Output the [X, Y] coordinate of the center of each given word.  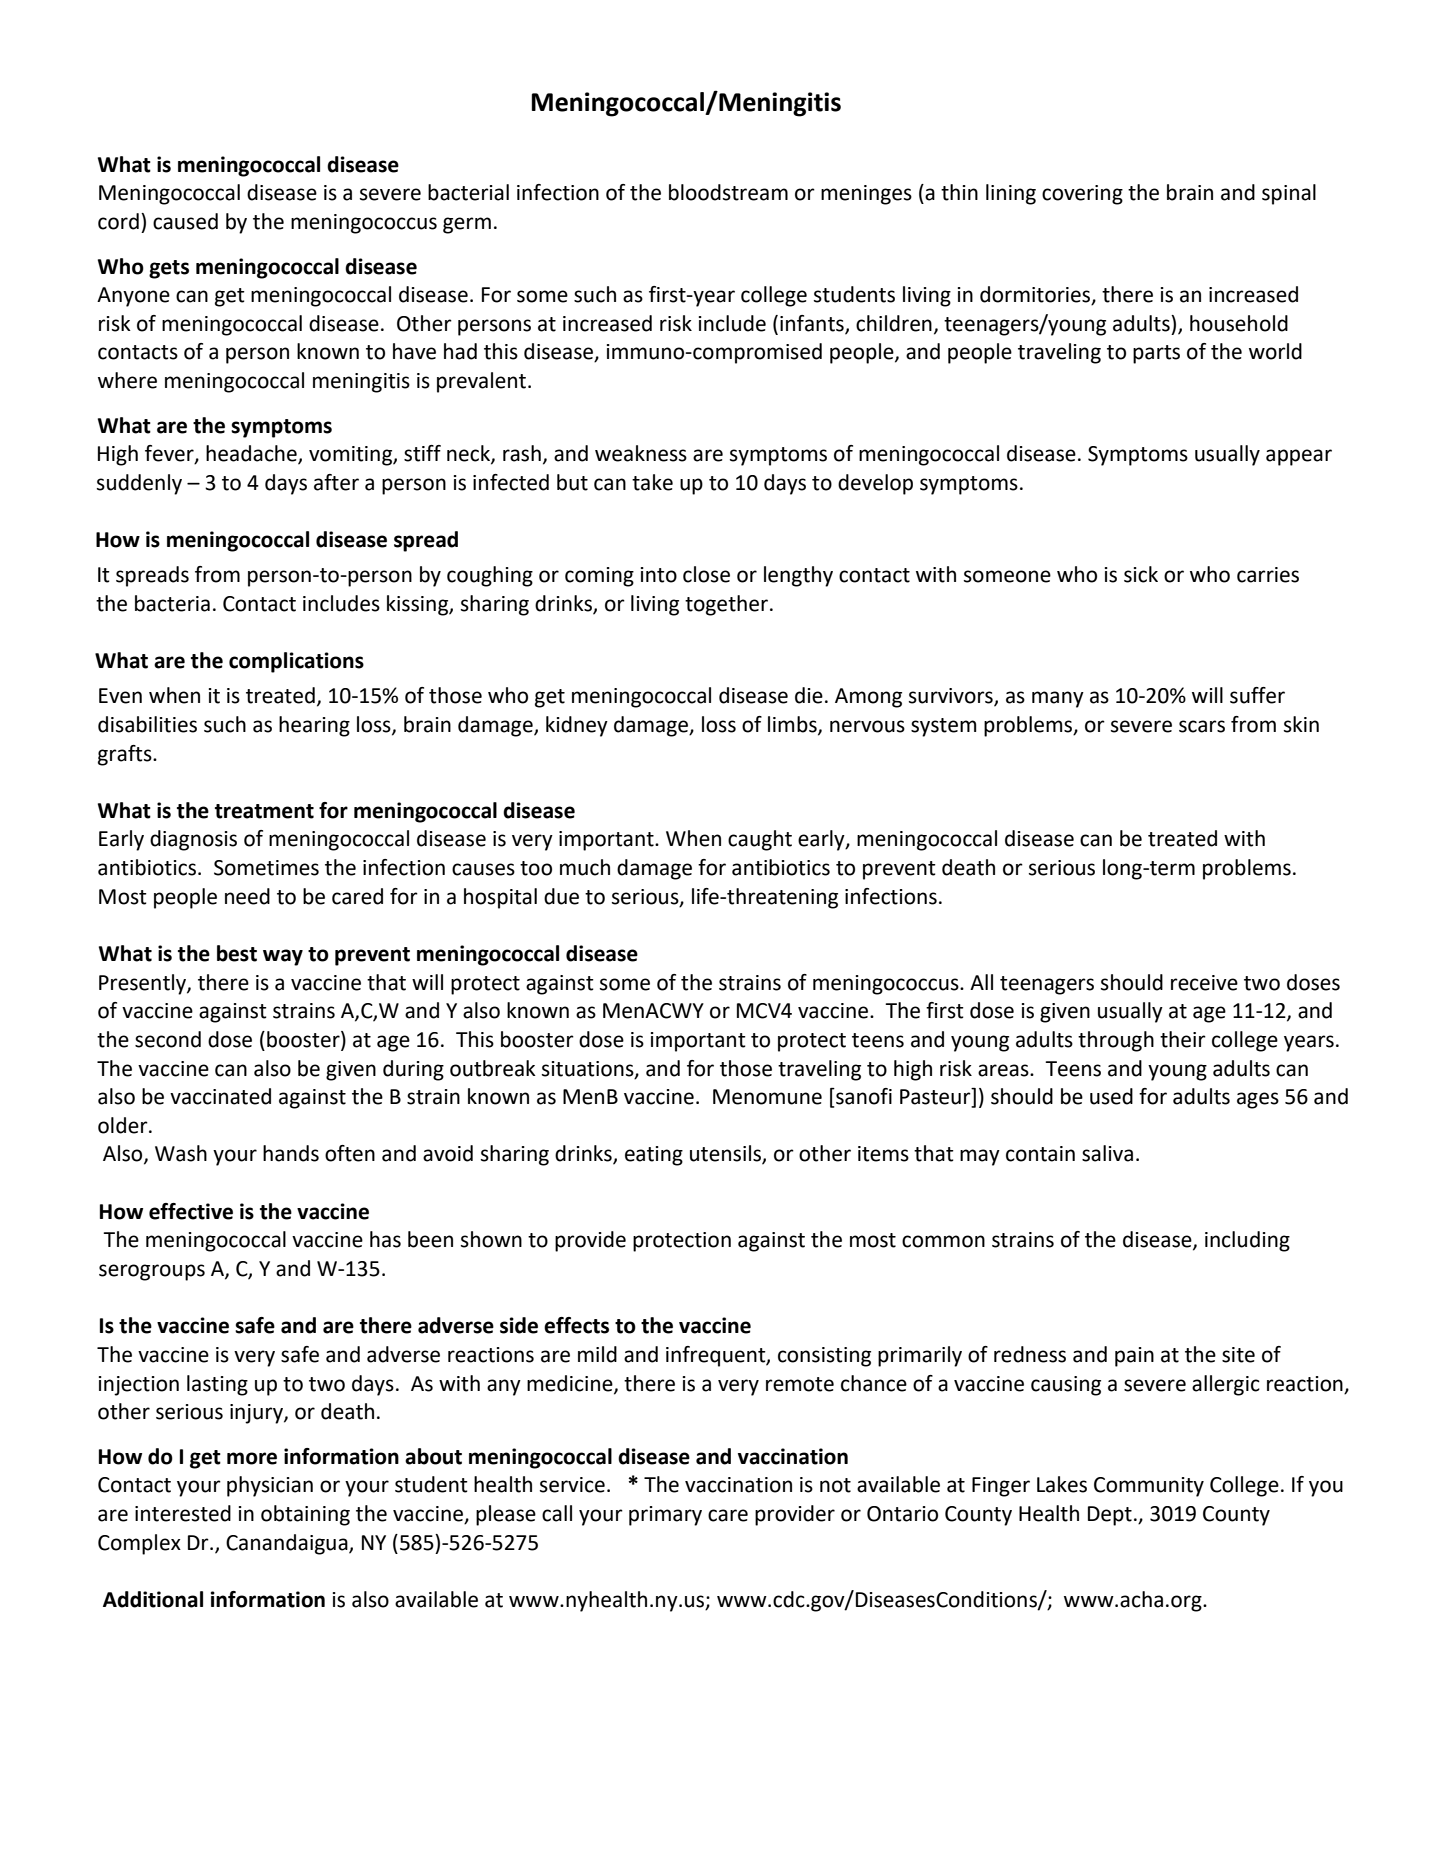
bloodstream [728, 192]
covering [1082, 195]
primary [665, 1516]
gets [169, 269]
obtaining [305, 1515]
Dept [1110, 1516]
